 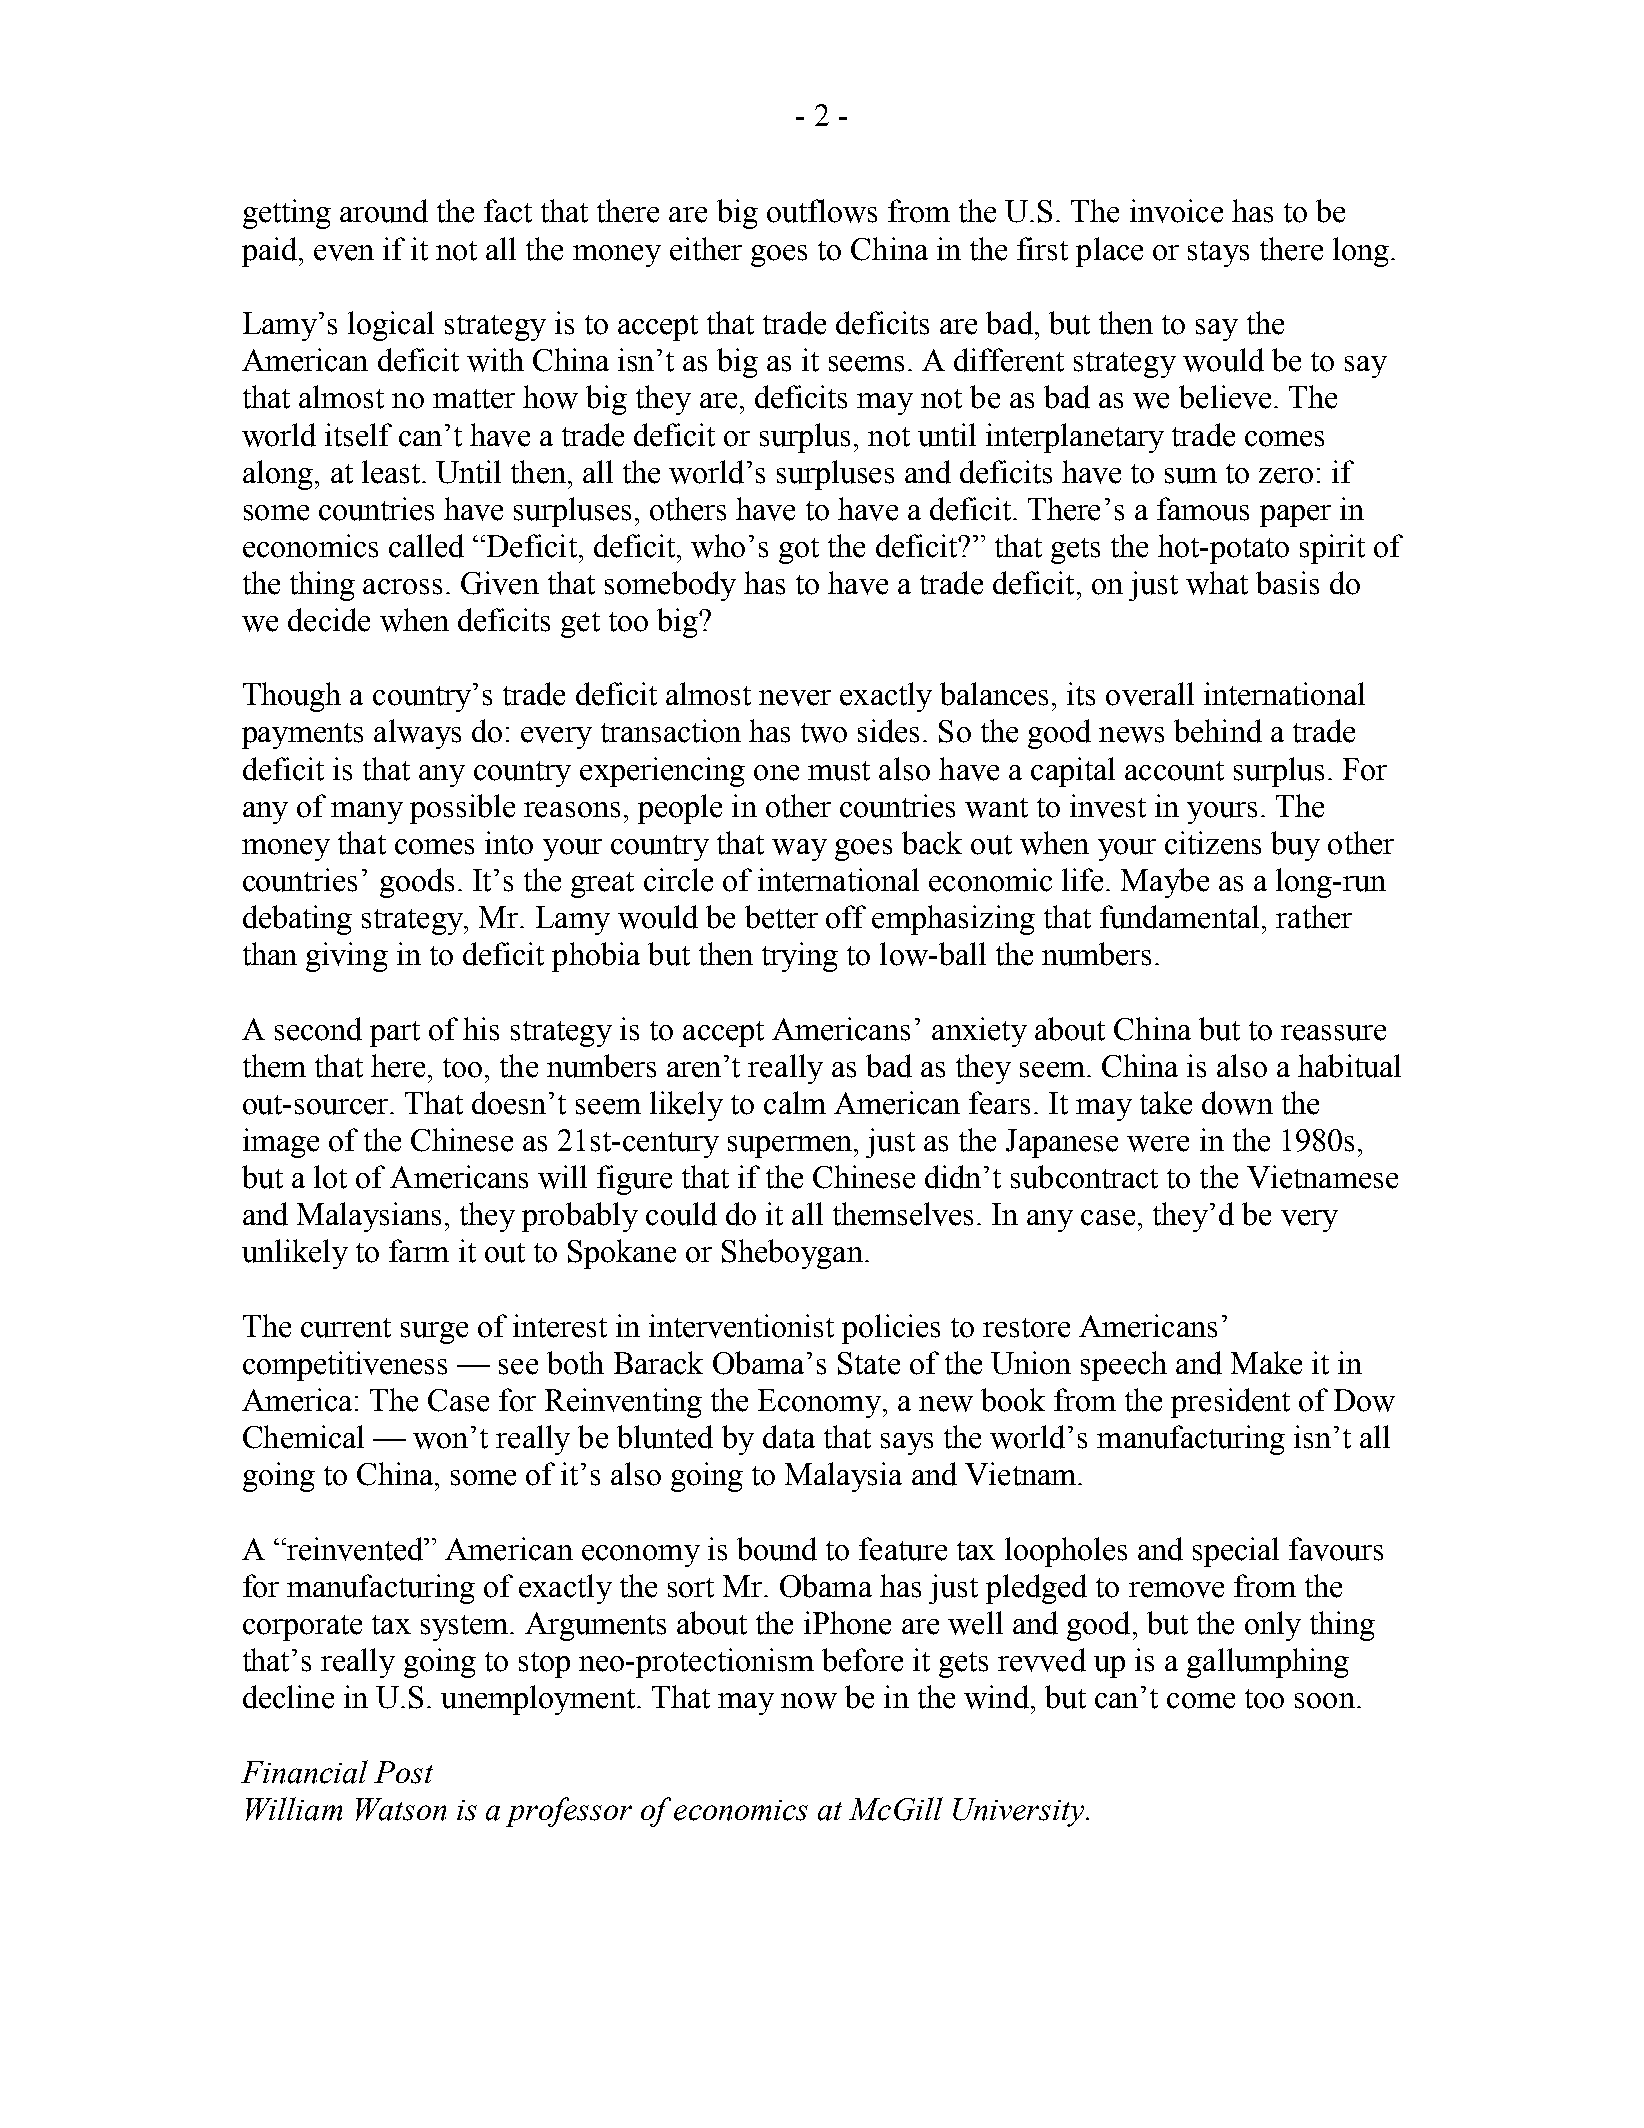 What do you see at coordinates (395, 1034) in the image?
I see `part` at bounding box center [395, 1034].
